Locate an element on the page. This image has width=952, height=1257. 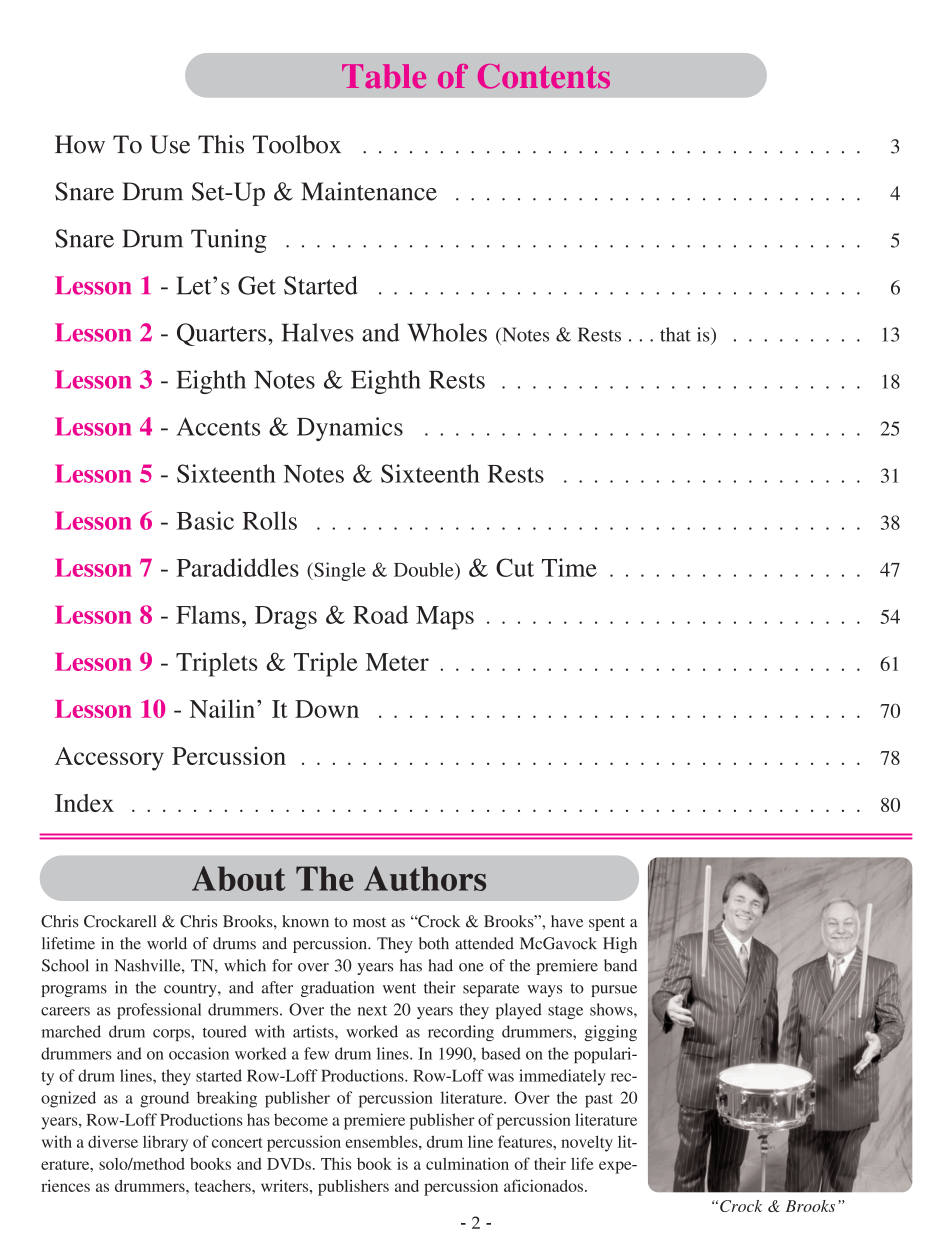
Contents is located at coordinates (544, 76).
